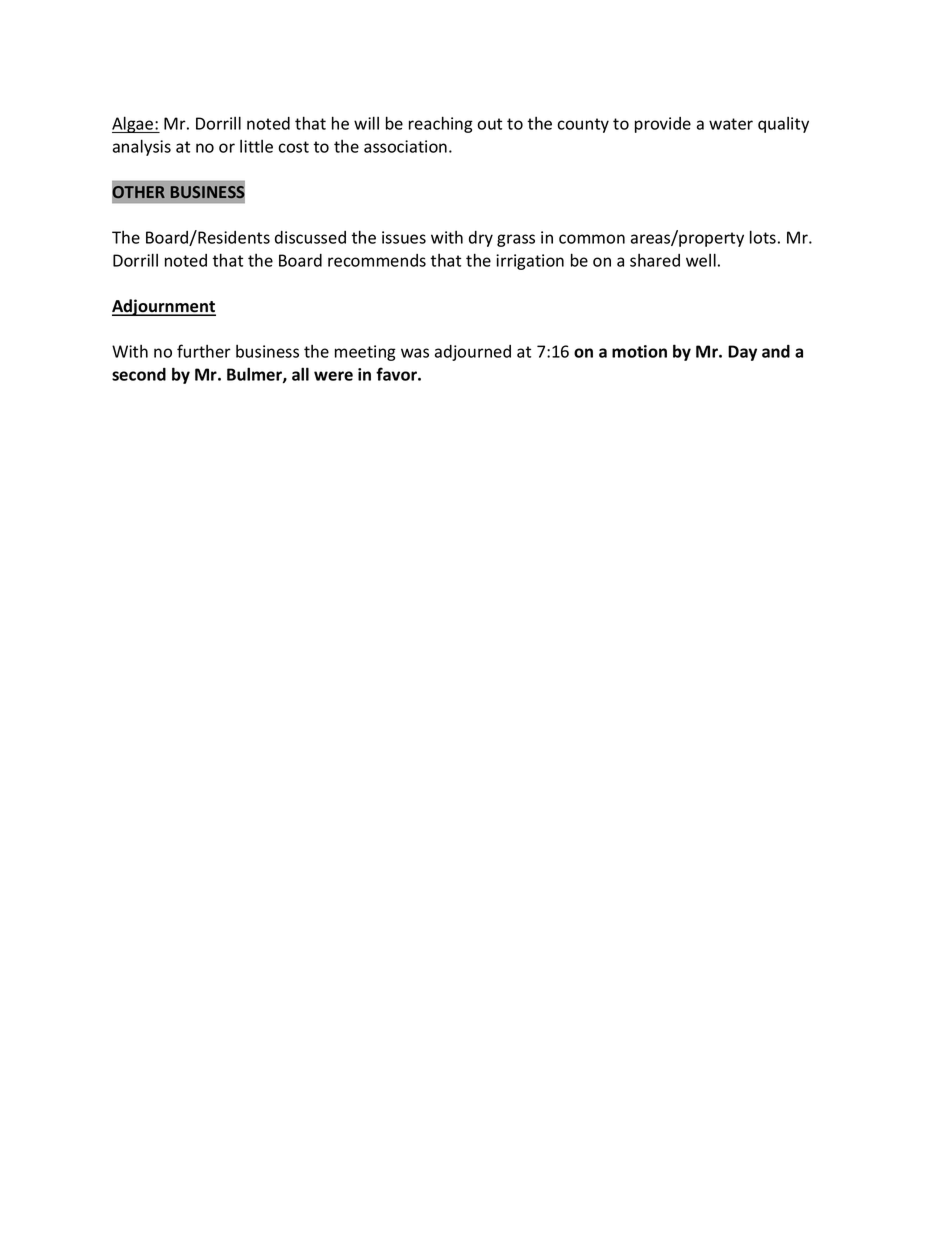 Image resolution: width=952 pixels, height=1233 pixels. What do you see at coordinates (441, 124) in the document?
I see `reaching` at bounding box center [441, 124].
